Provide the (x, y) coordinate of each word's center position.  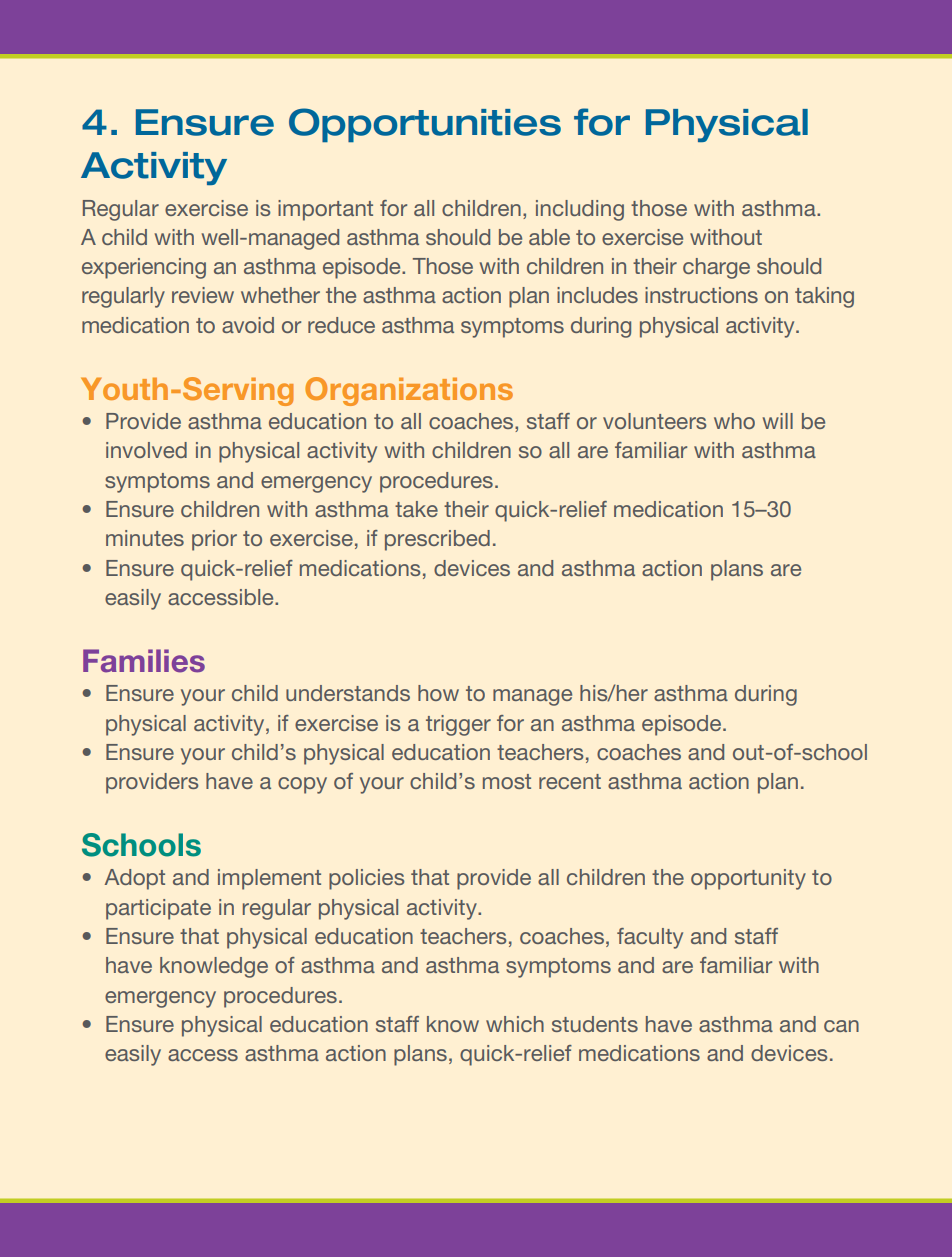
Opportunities (425, 125)
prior (214, 540)
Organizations (409, 391)
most (507, 781)
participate (158, 909)
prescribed (437, 540)
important (325, 210)
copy (302, 785)
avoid (248, 325)
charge (716, 268)
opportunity (748, 879)
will (777, 421)
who (734, 421)
